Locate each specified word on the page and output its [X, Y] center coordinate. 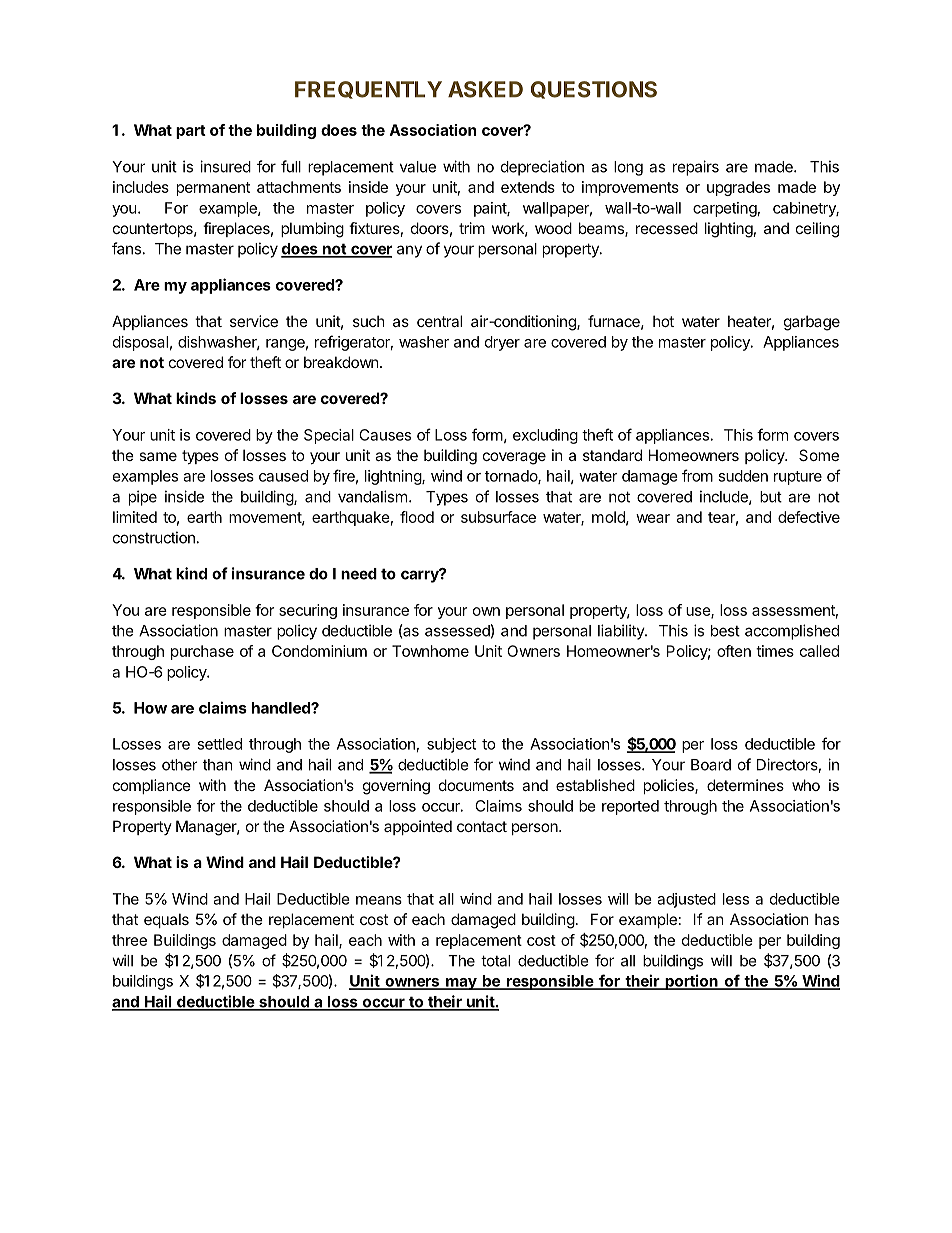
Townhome [430, 651]
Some [819, 455]
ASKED [485, 89]
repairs [696, 168]
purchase [202, 652]
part [191, 132]
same [158, 456]
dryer [502, 343]
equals [166, 920]
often [734, 651]
